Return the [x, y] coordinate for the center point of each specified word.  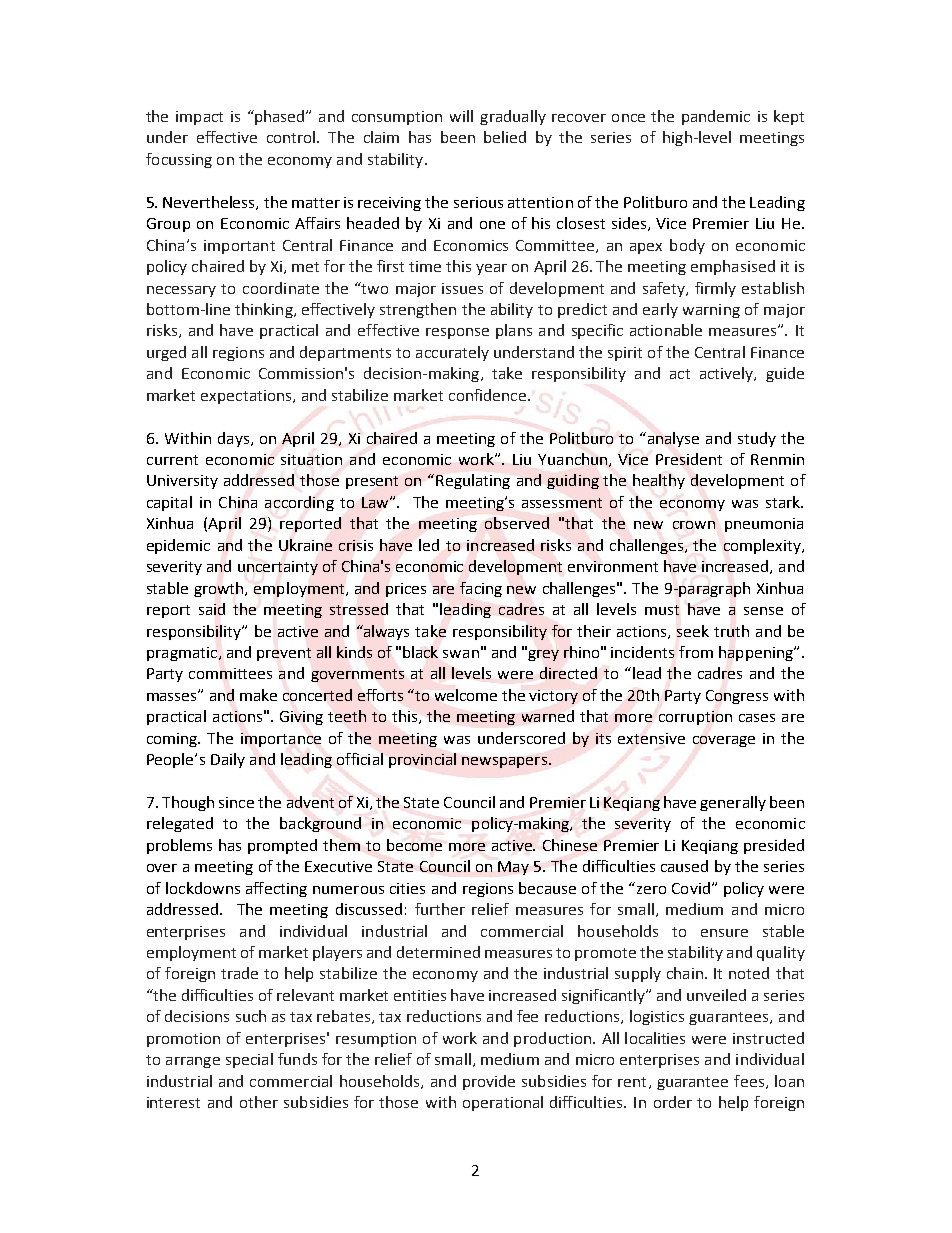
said [212, 609]
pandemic [716, 117]
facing [481, 589]
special [249, 1060]
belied [505, 137]
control [292, 137]
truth [731, 631]
